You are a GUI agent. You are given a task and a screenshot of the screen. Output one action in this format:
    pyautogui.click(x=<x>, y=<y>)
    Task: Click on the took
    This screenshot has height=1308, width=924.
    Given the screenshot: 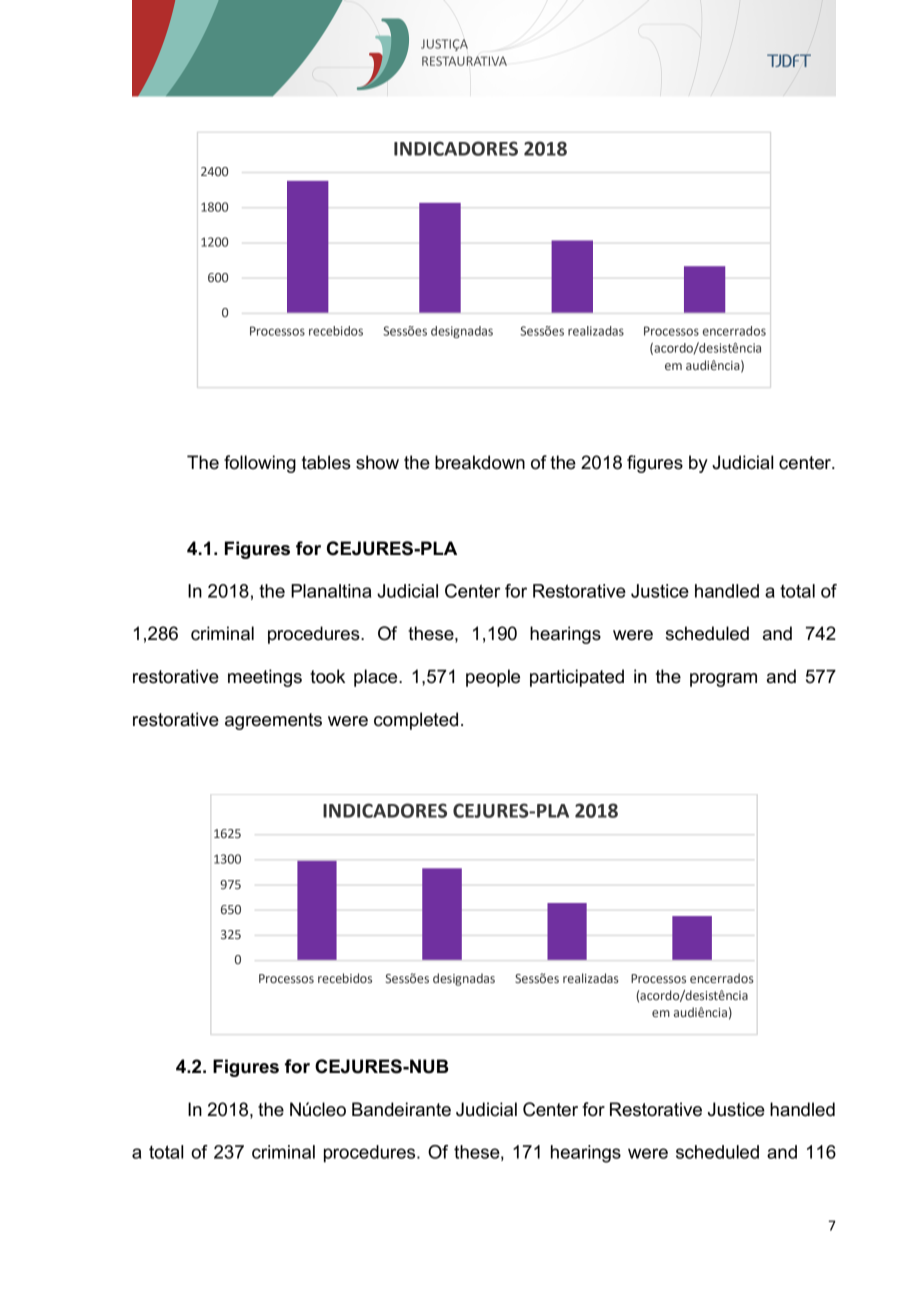 What is the action you would take?
    pyautogui.click(x=327, y=676)
